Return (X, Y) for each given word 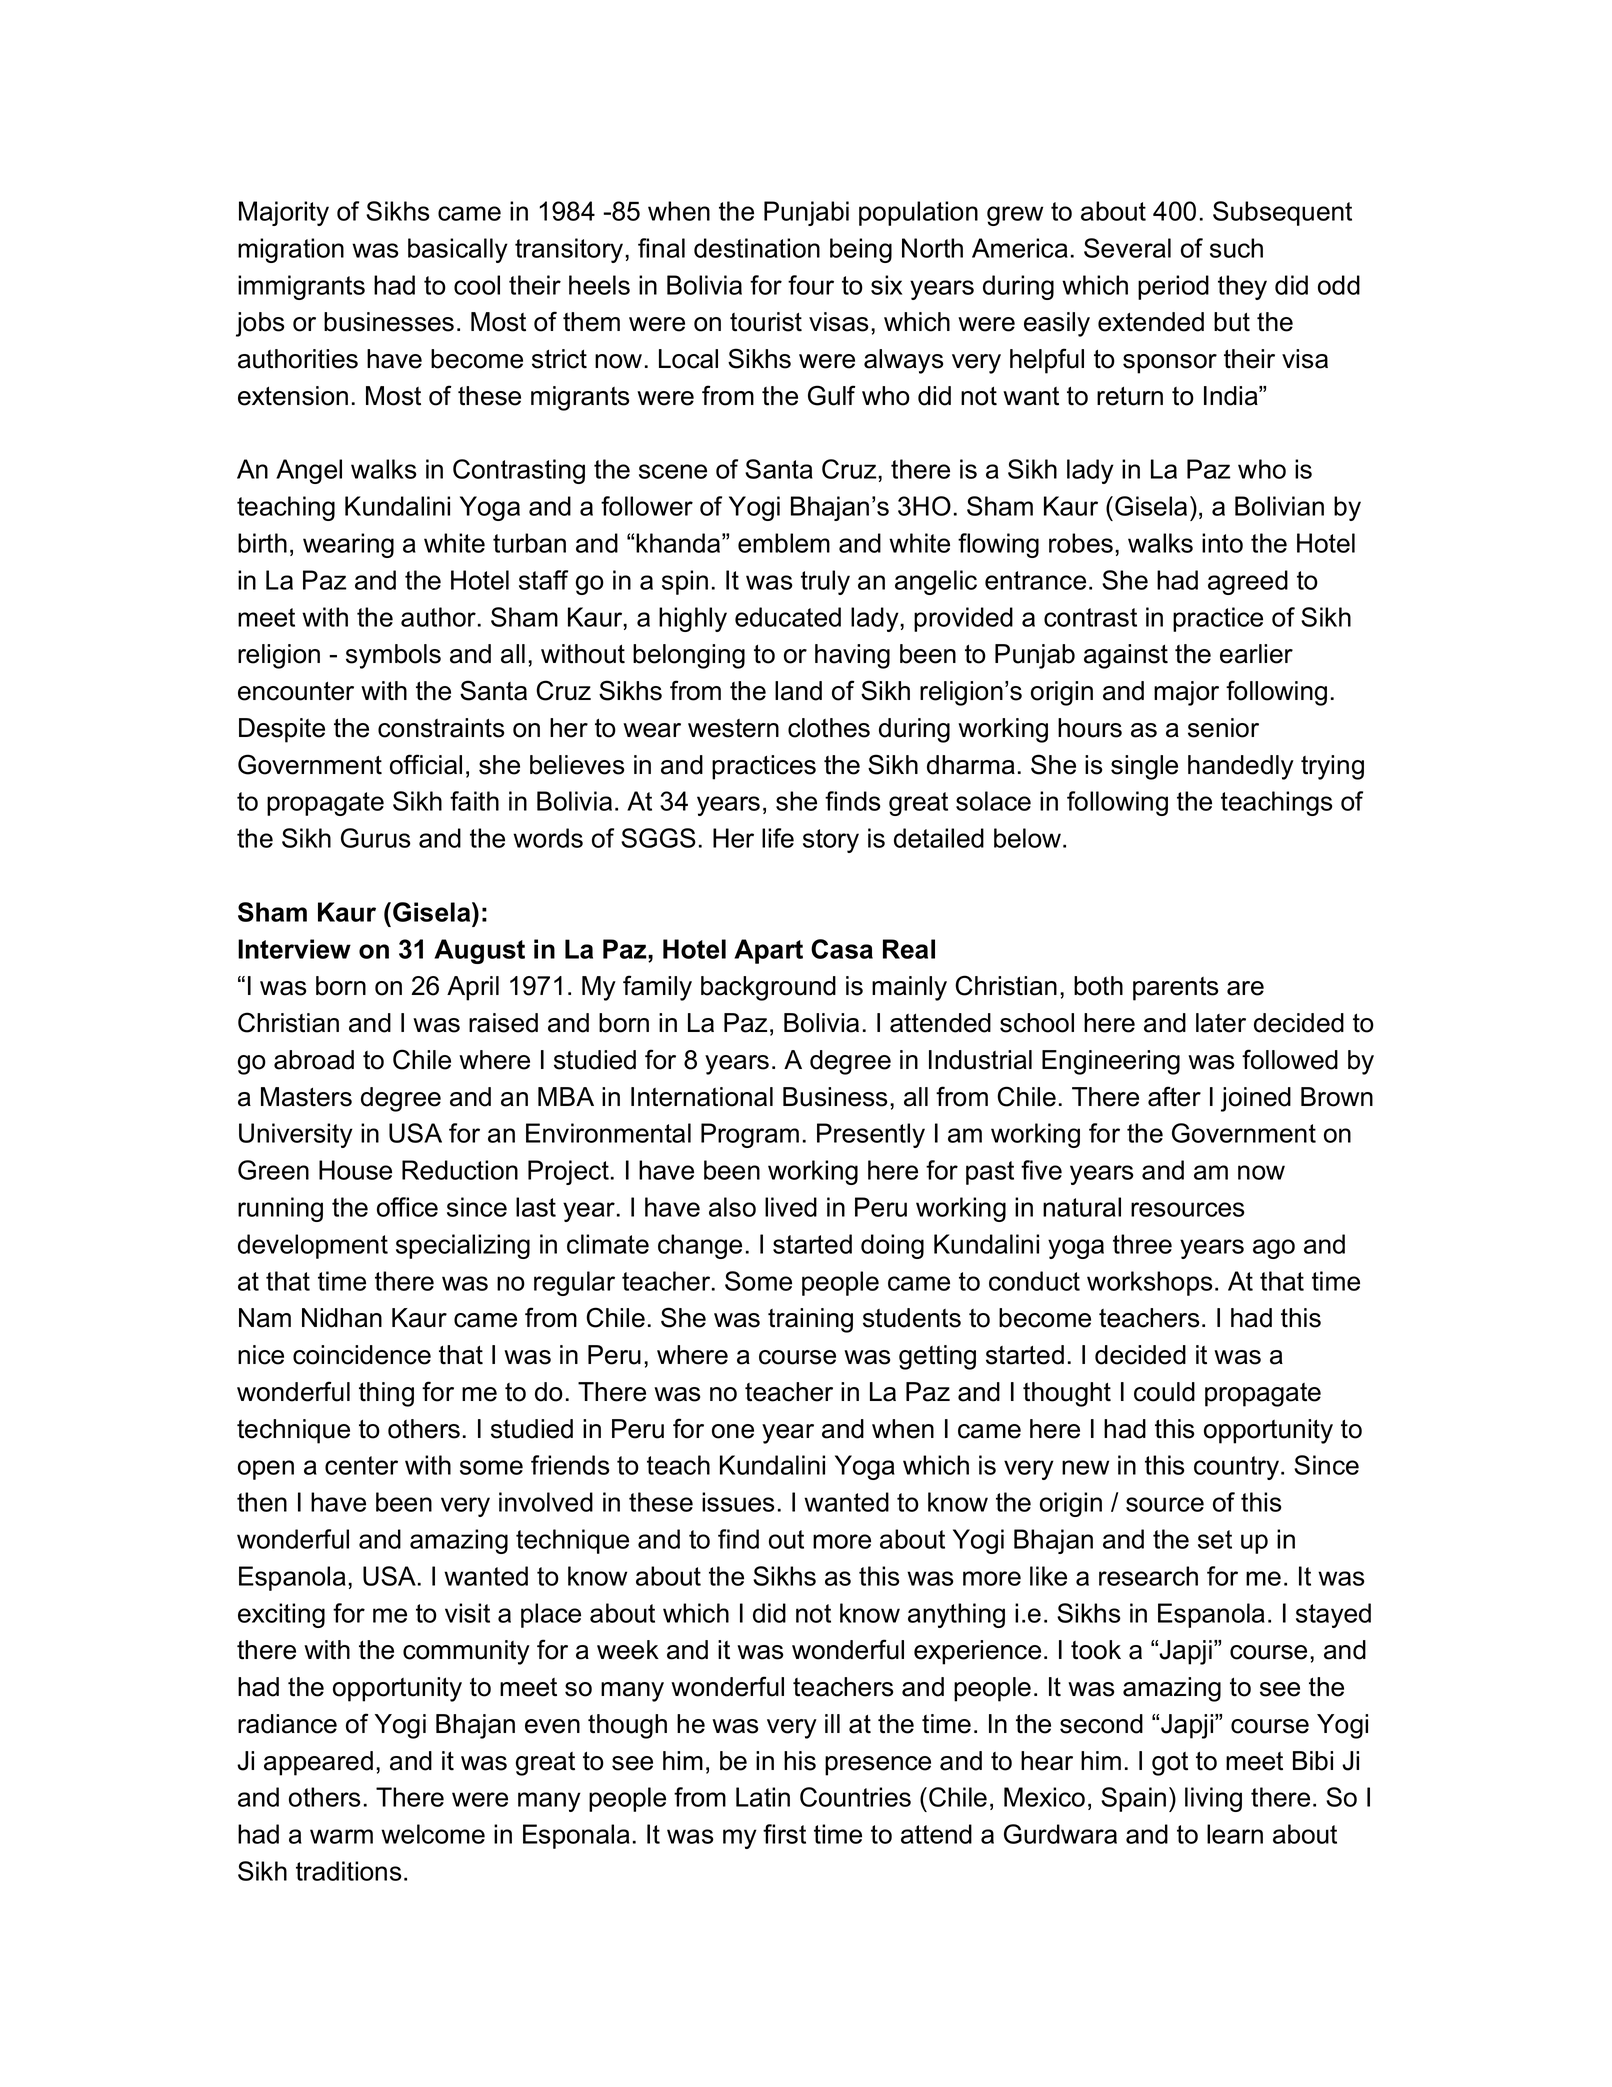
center (361, 1465)
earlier (1256, 654)
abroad (314, 1060)
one (733, 1431)
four (811, 285)
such (1236, 248)
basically (458, 250)
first (784, 1834)
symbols (393, 656)
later (1221, 1023)
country (1238, 1468)
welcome (433, 1834)
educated (788, 617)
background (768, 988)
